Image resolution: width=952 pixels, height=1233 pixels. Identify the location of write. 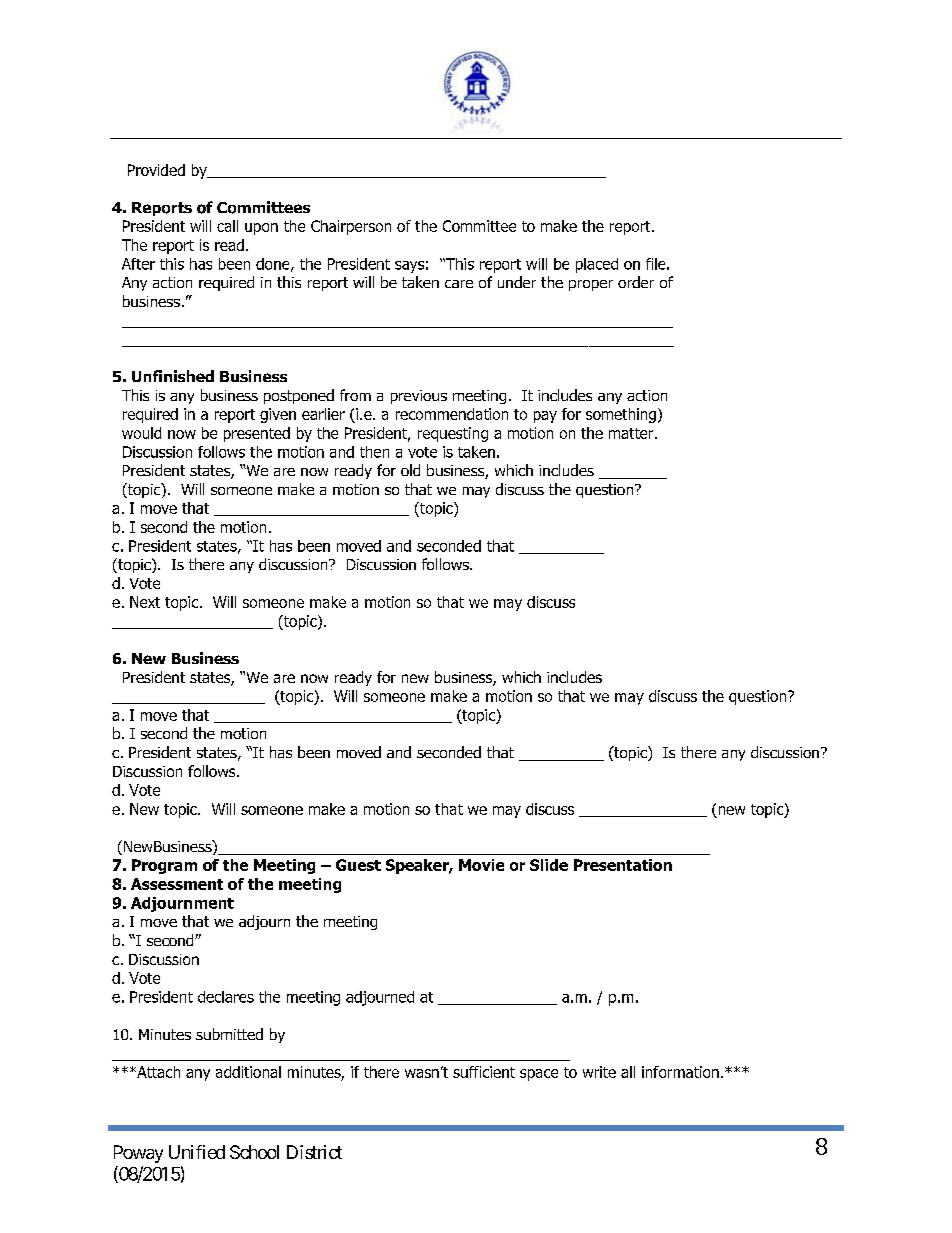
(599, 1072).
